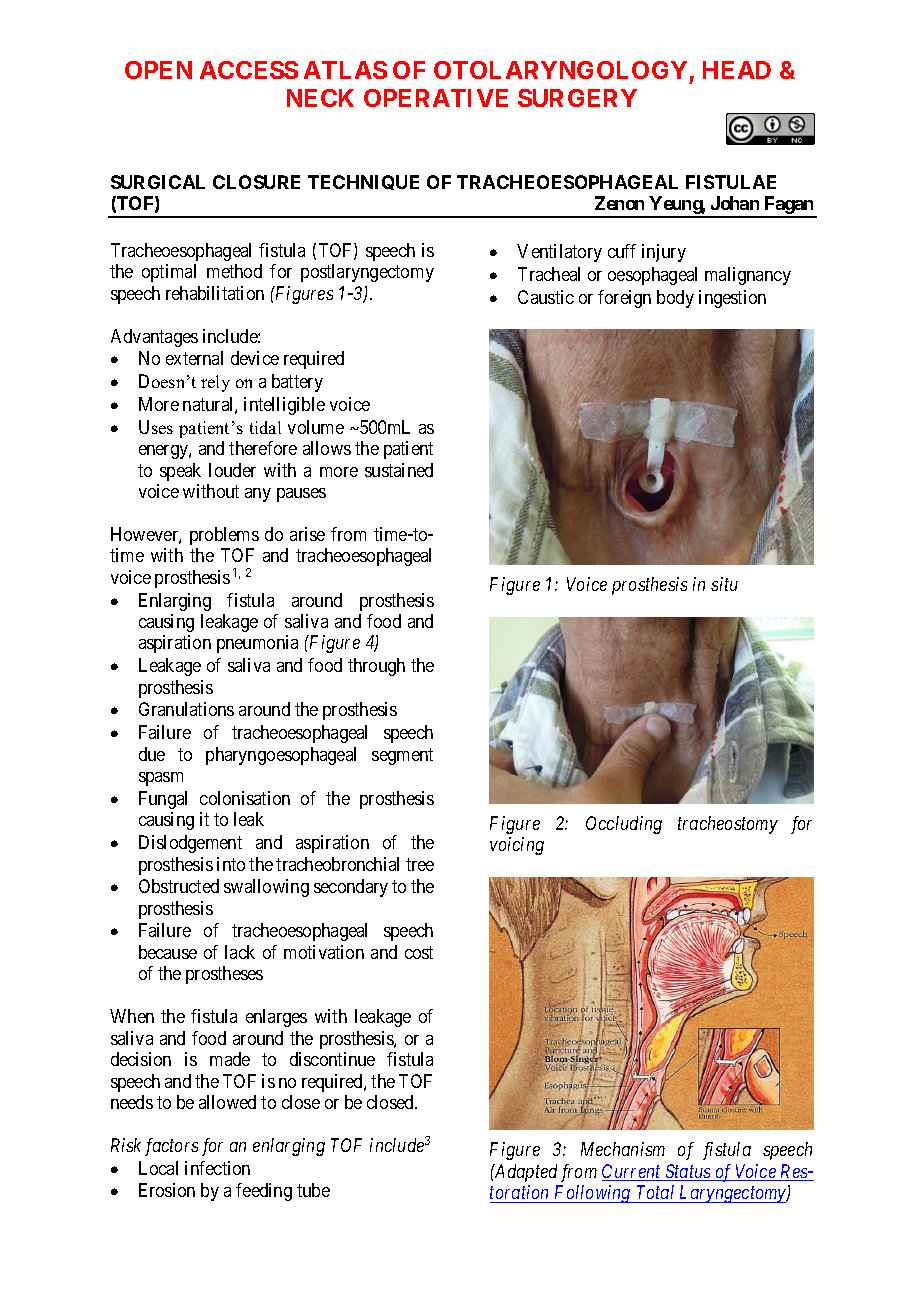 The height and width of the document is (1308, 924). I want to click on problems, so click(224, 536).
